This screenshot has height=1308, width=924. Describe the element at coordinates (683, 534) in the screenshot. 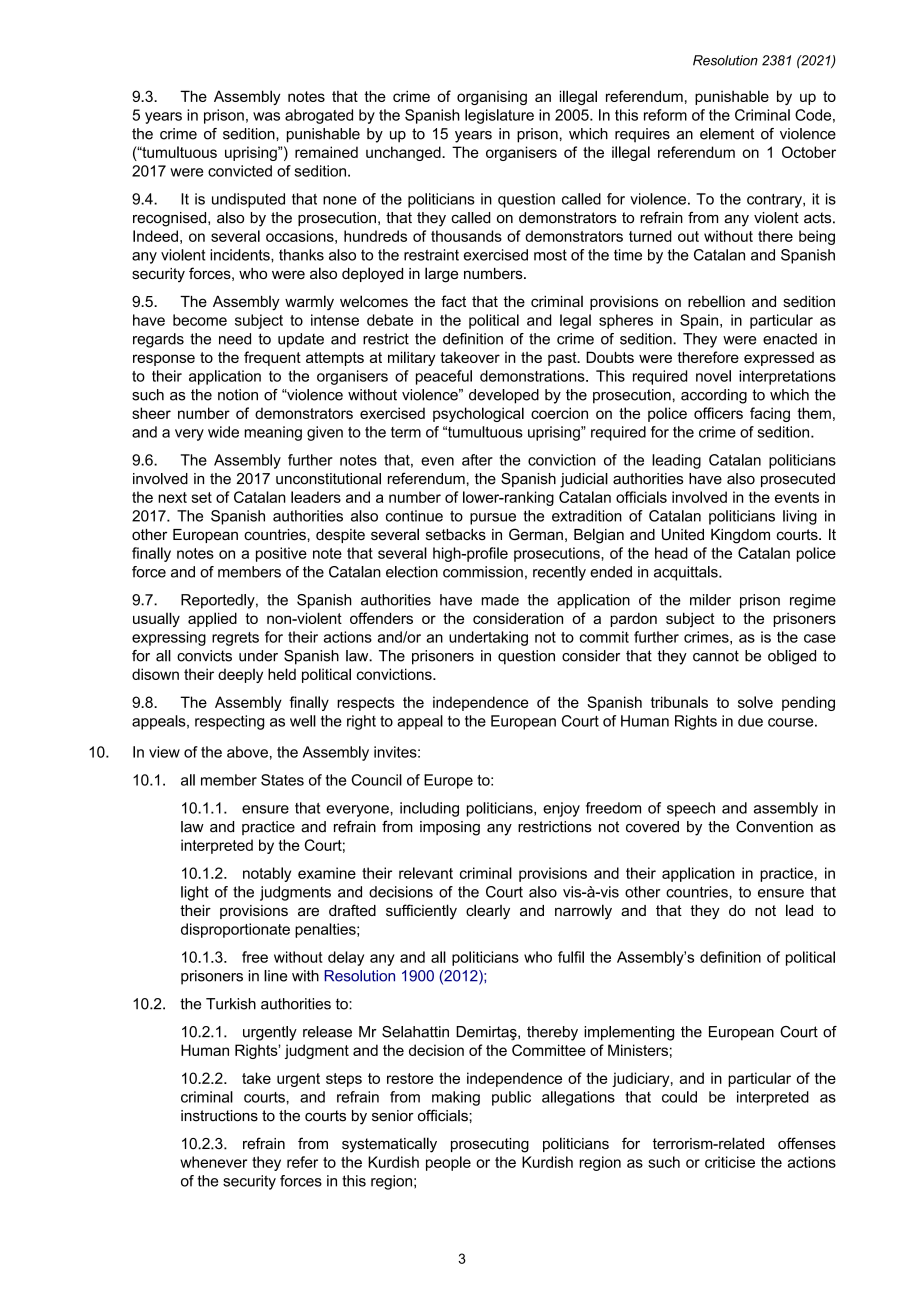

I see `United` at that location.
